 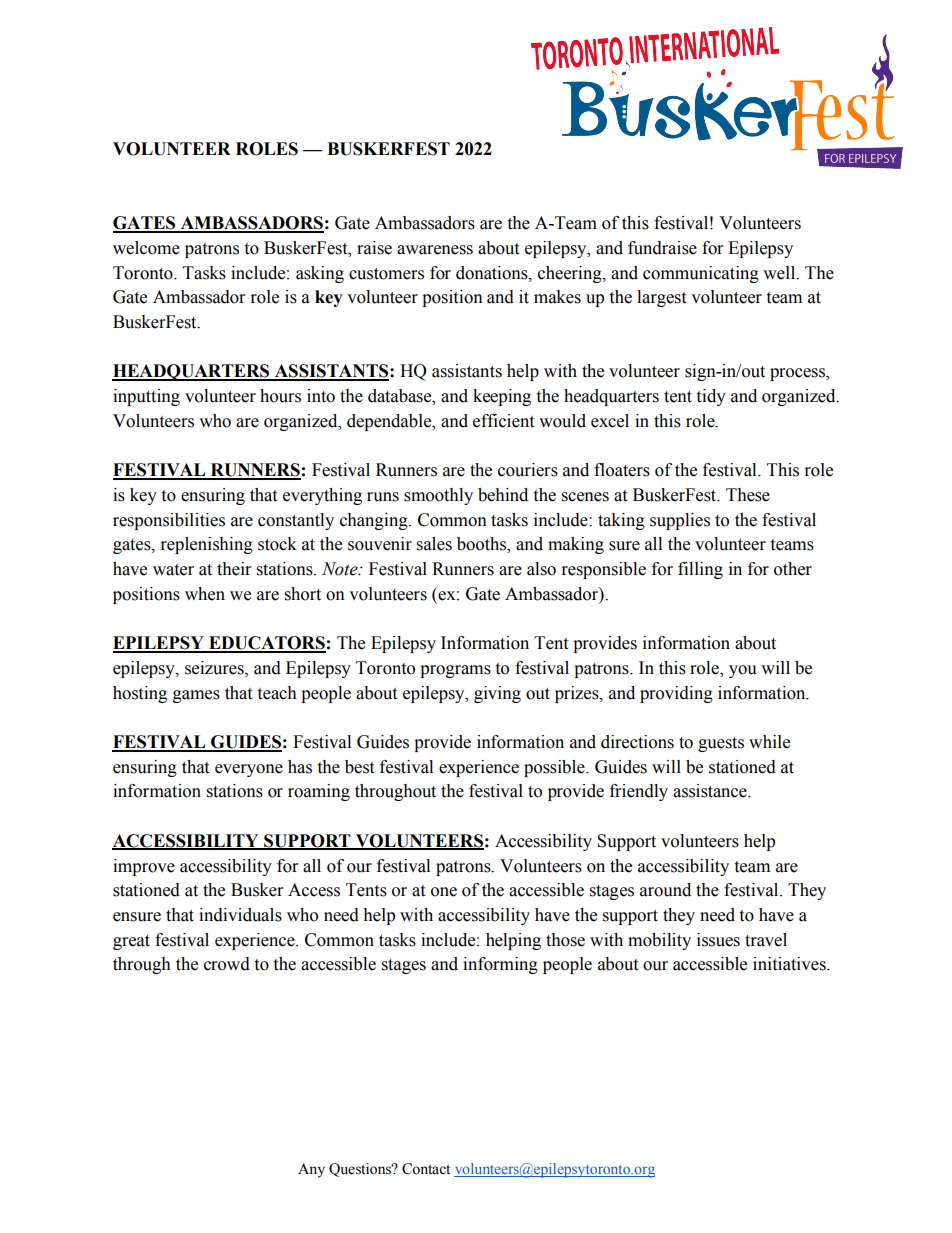 What do you see at coordinates (500, 965) in the screenshot?
I see `informing` at bounding box center [500, 965].
